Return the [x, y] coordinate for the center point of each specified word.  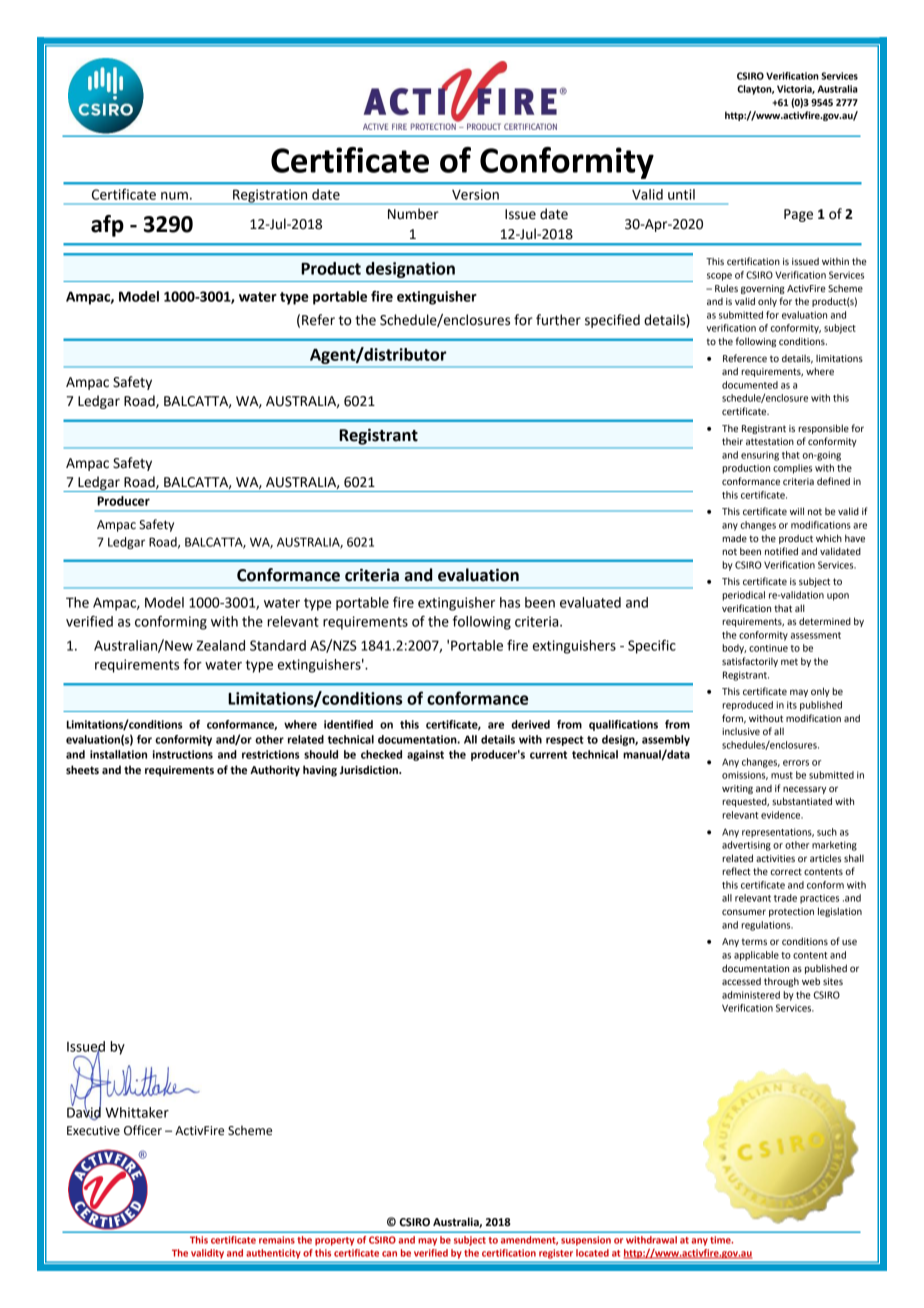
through [781, 982]
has [510, 602]
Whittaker [137, 1112]
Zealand [221, 645]
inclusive [741, 731]
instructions [183, 754]
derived [530, 724]
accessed [741, 981]
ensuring [760, 456]
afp [107, 226]
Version [475, 194]
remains [277, 1240]
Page [798, 215]
